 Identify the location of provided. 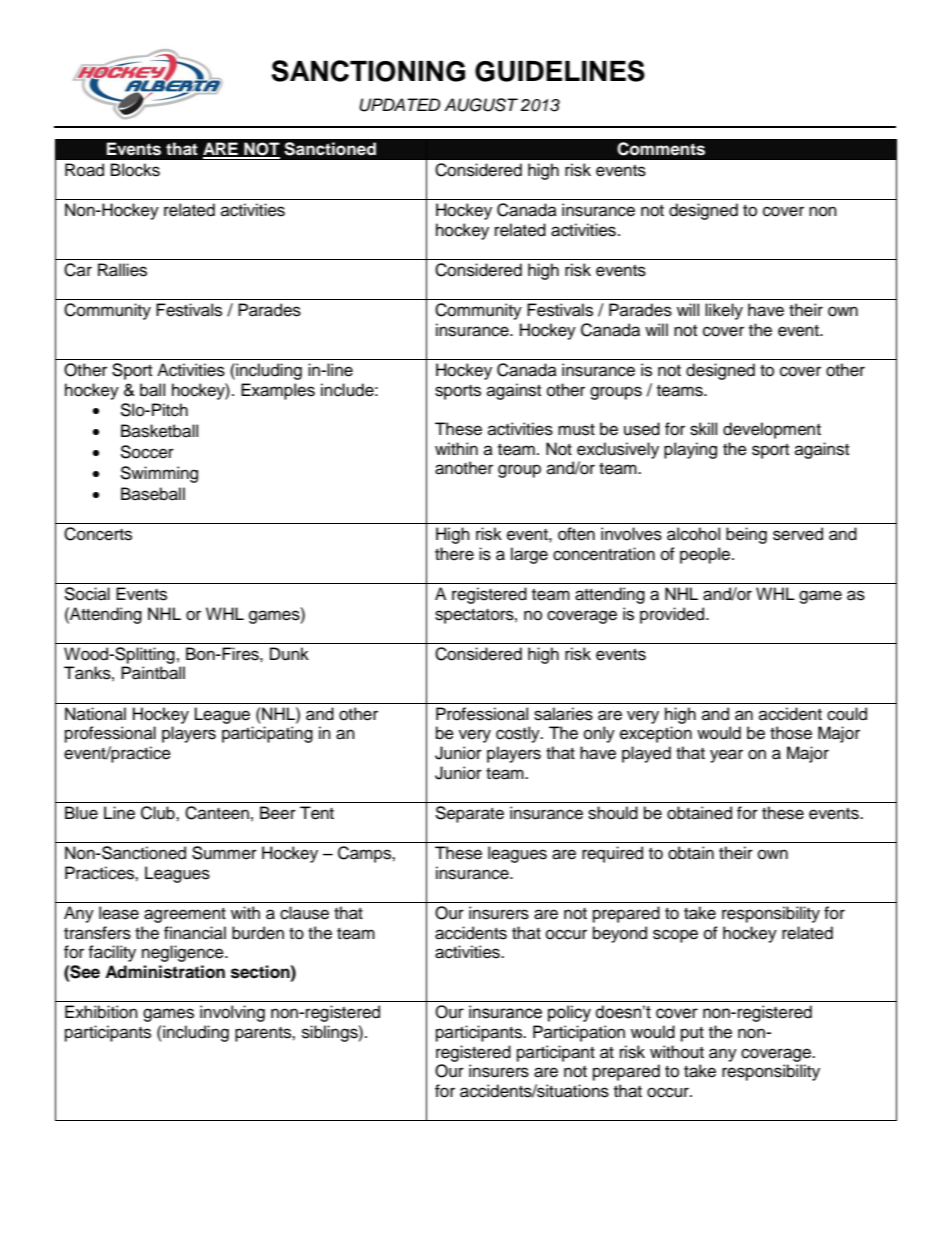
(673, 615).
